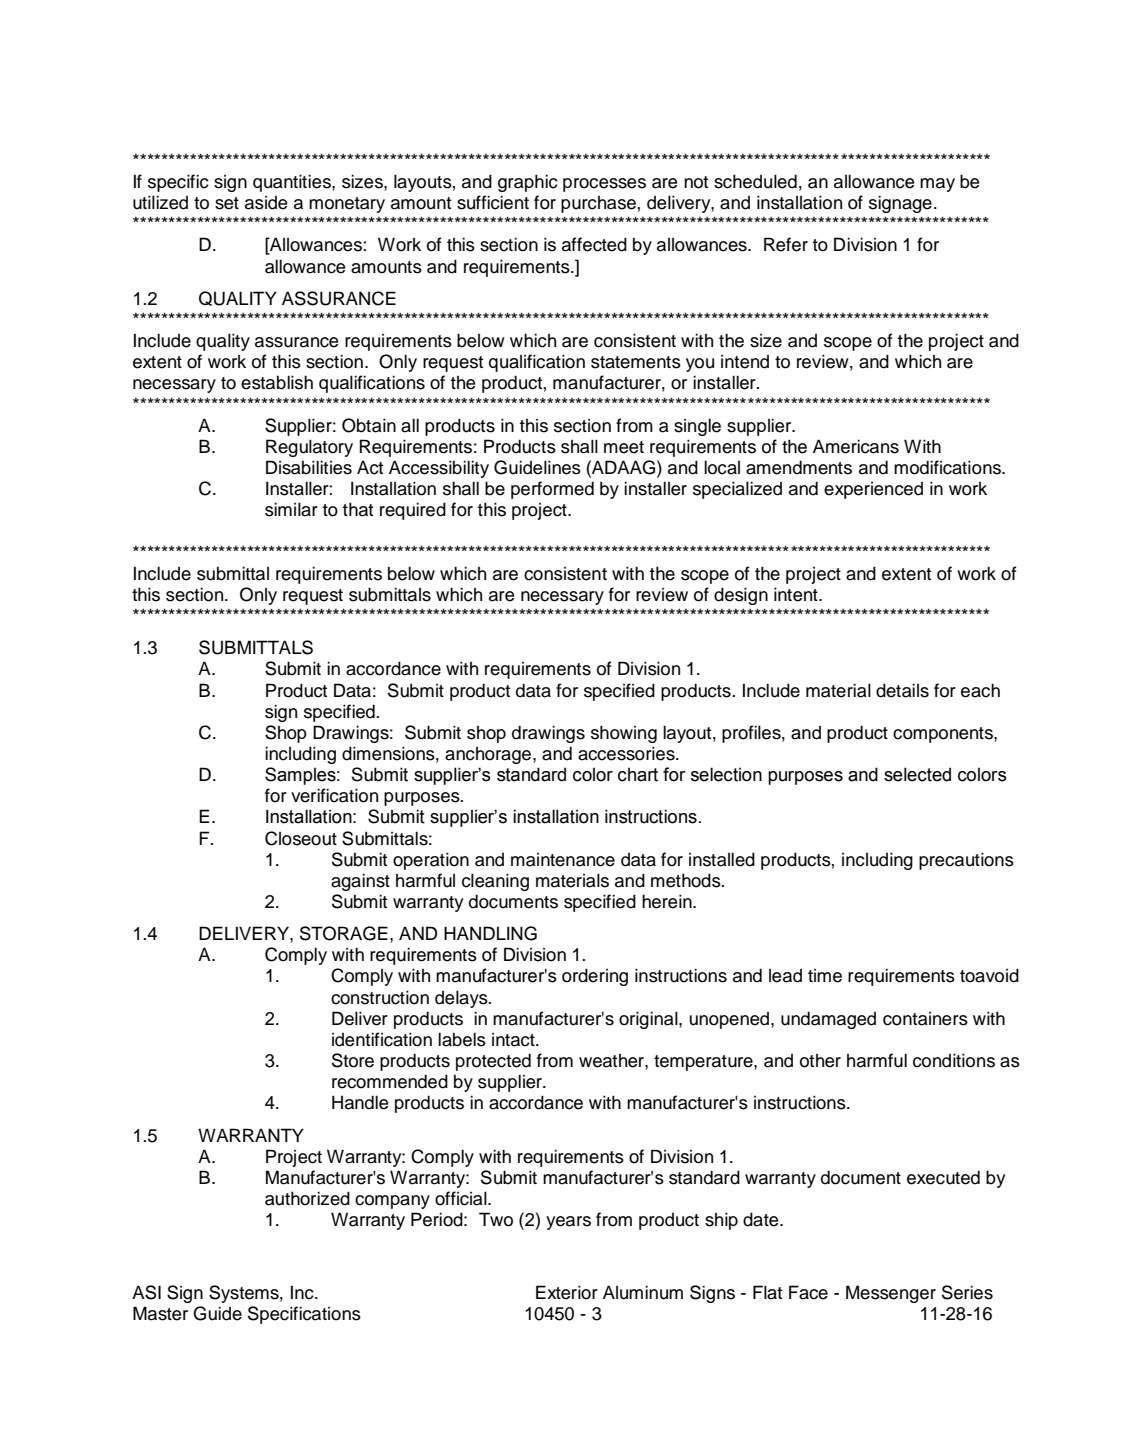 Image resolution: width=1125 pixels, height=1456 pixels. What do you see at coordinates (567, 1292) in the screenshot?
I see `Exterior` at bounding box center [567, 1292].
